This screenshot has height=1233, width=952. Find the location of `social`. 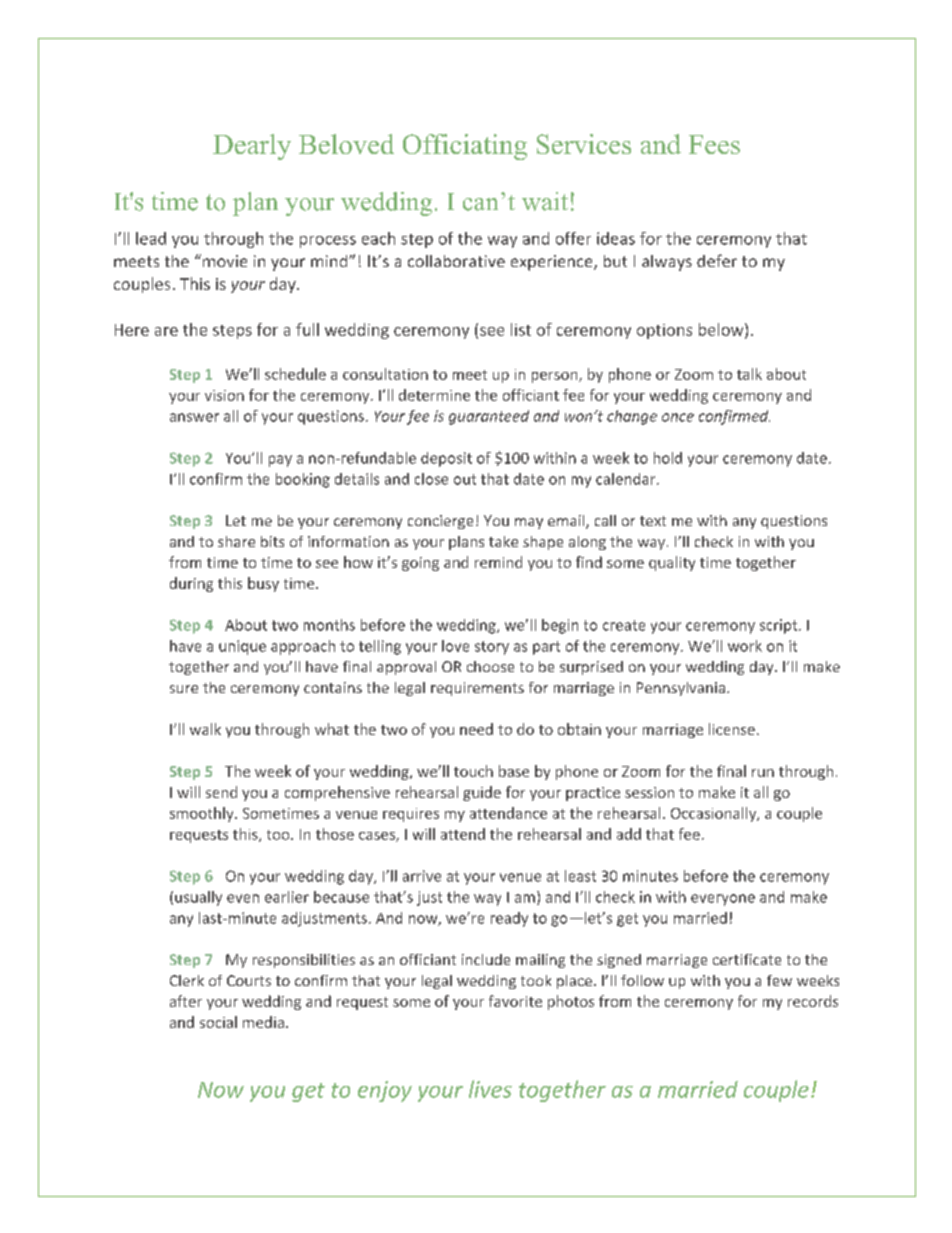

social is located at coordinates (218, 1022).
